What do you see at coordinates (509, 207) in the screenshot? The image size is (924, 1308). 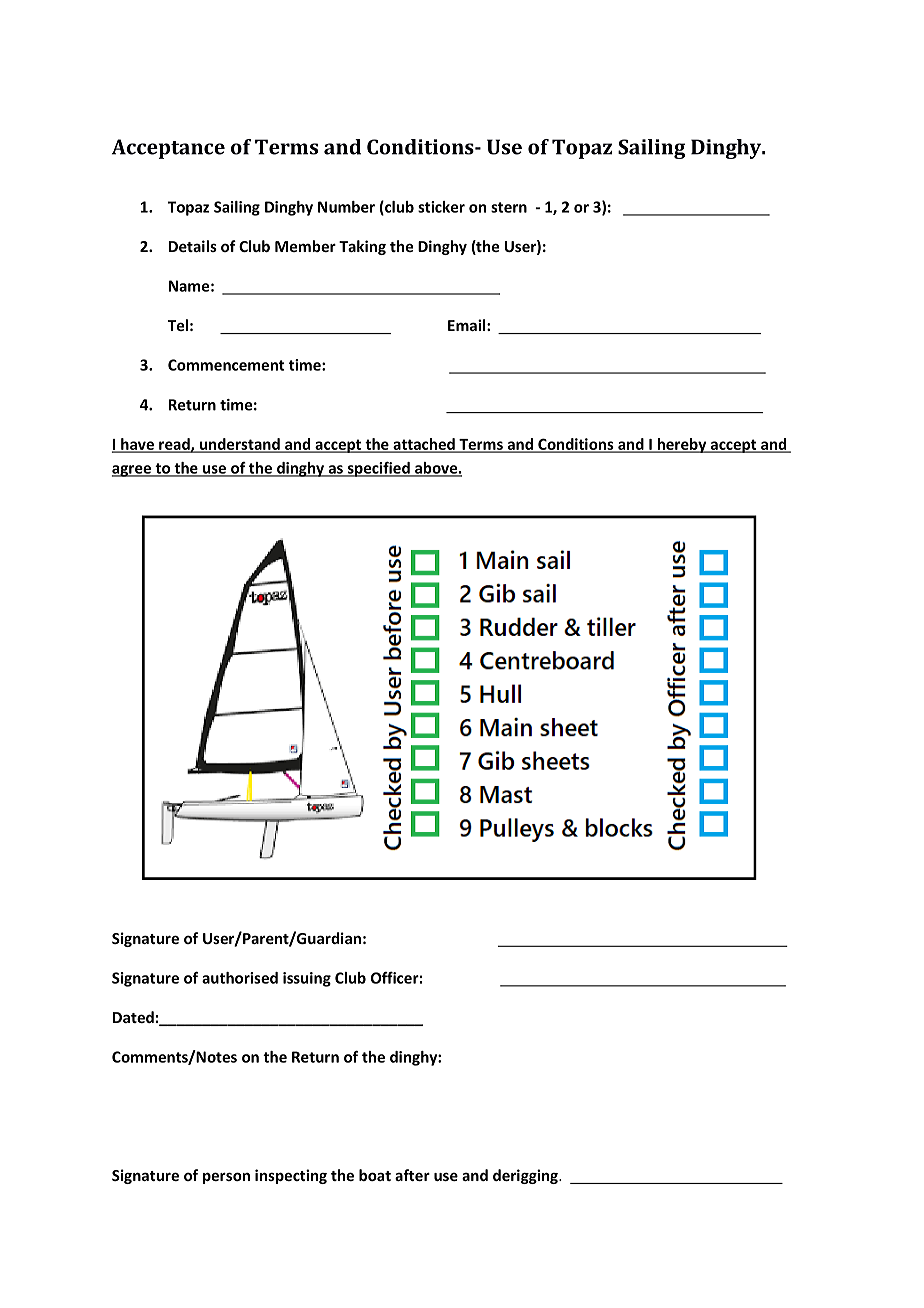 I see `stern` at bounding box center [509, 207].
